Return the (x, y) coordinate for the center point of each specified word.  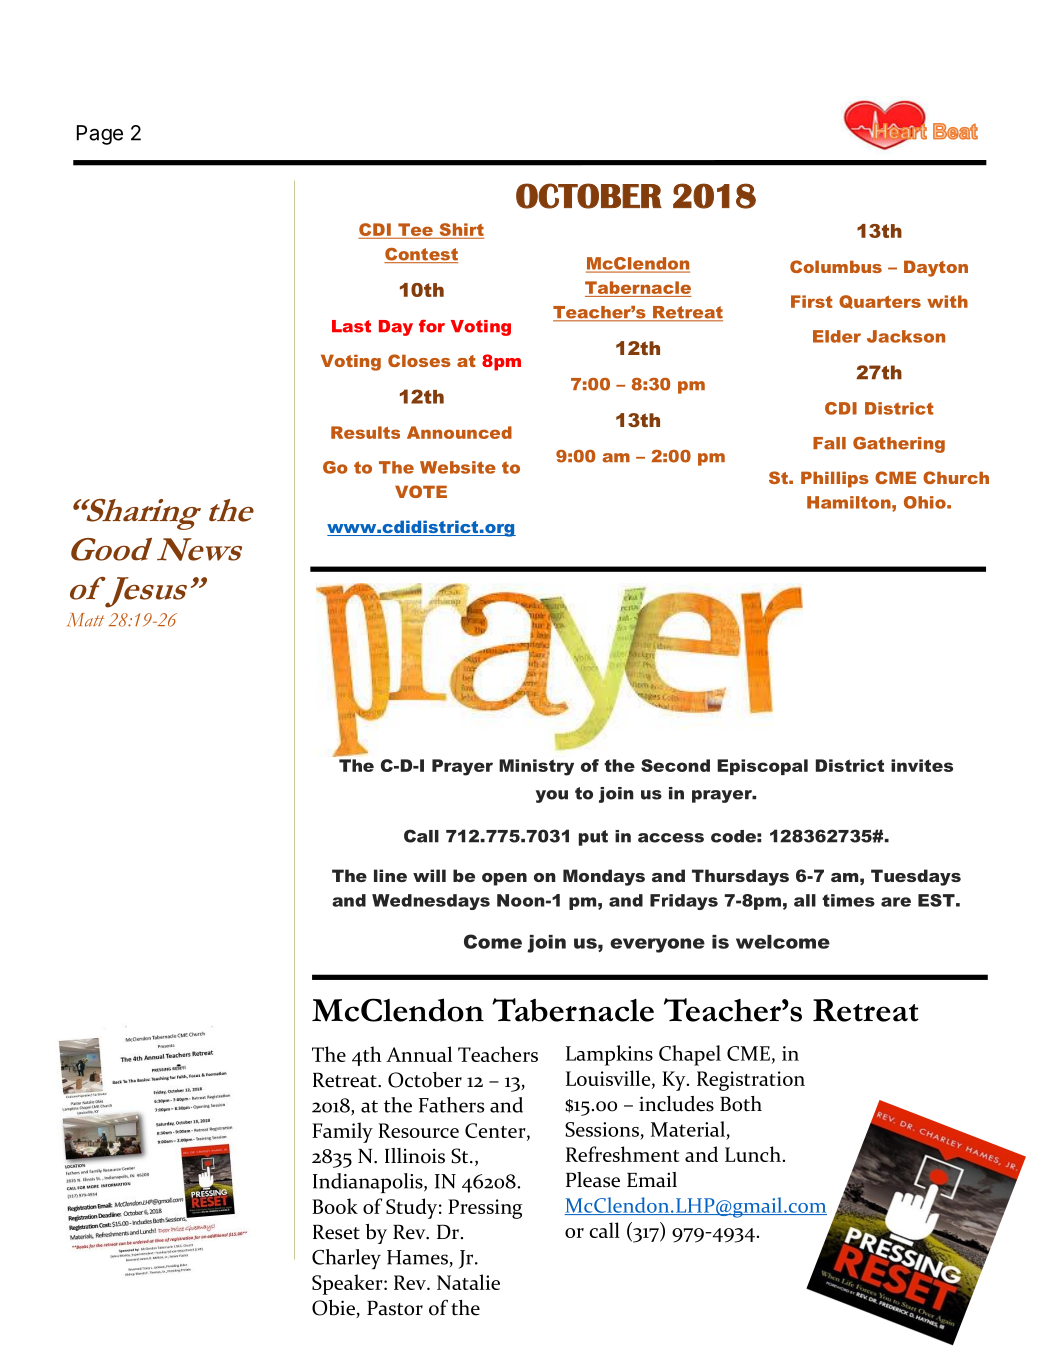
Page (100, 135)
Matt (85, 620)
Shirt (462, 229)
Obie (334, 1309)
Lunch (753, 1154)
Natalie (468, 1282)
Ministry (536, 767)
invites (922, 765)
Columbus (836, 266)
